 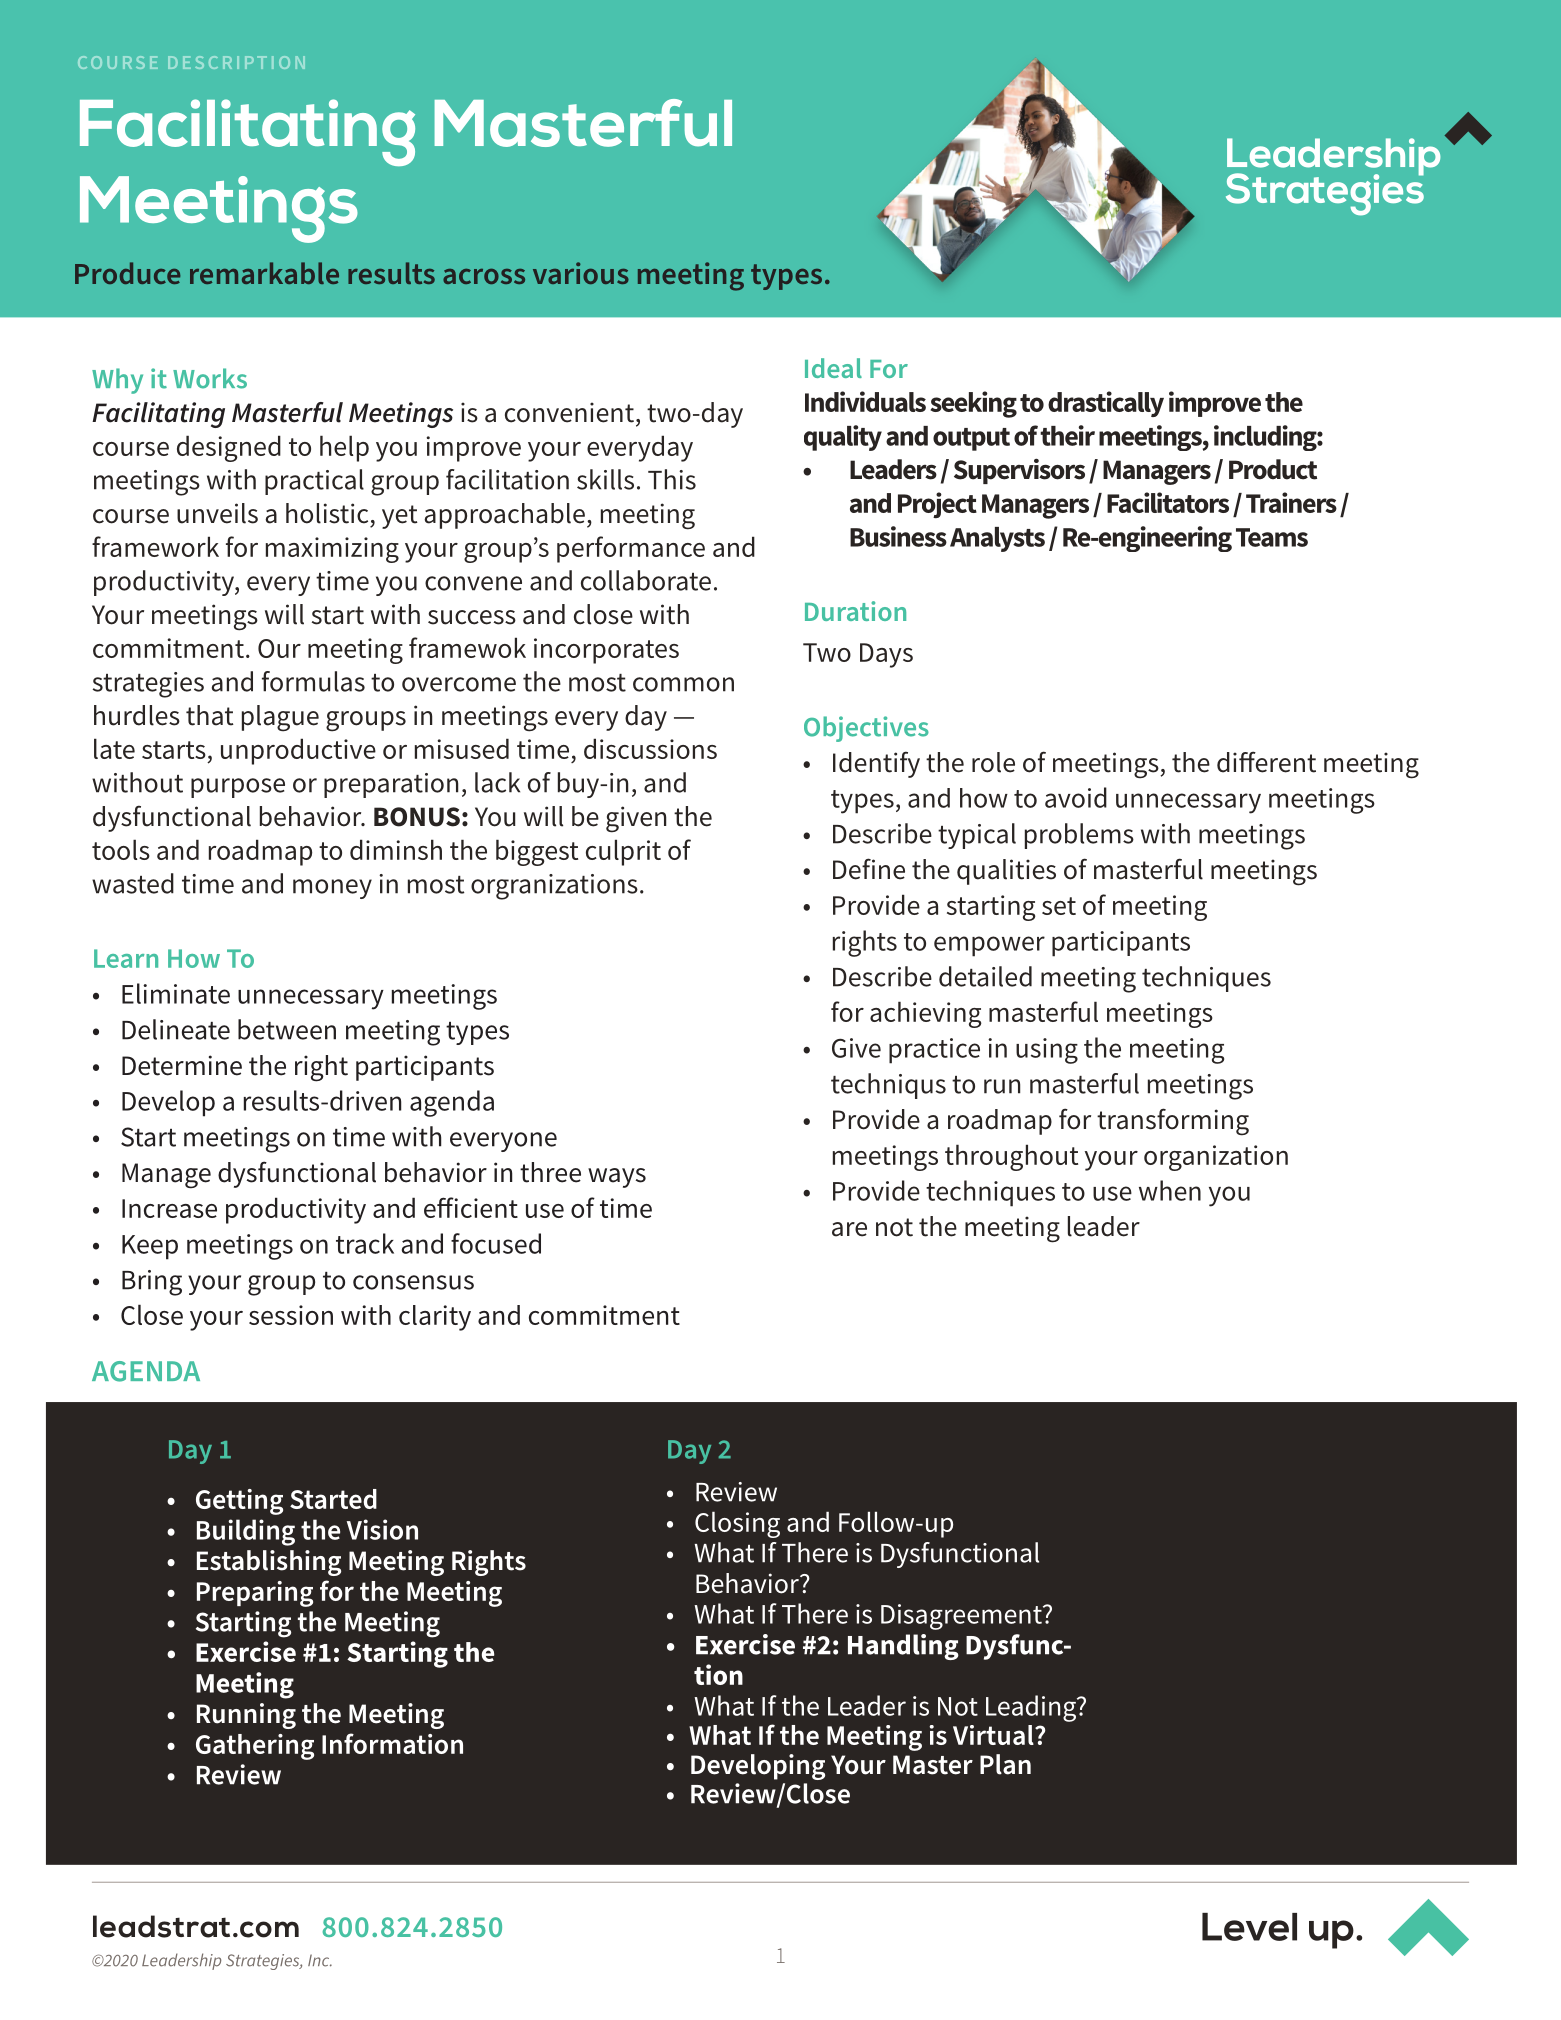 I want to click on when, so click(x=1170, y=1190).
